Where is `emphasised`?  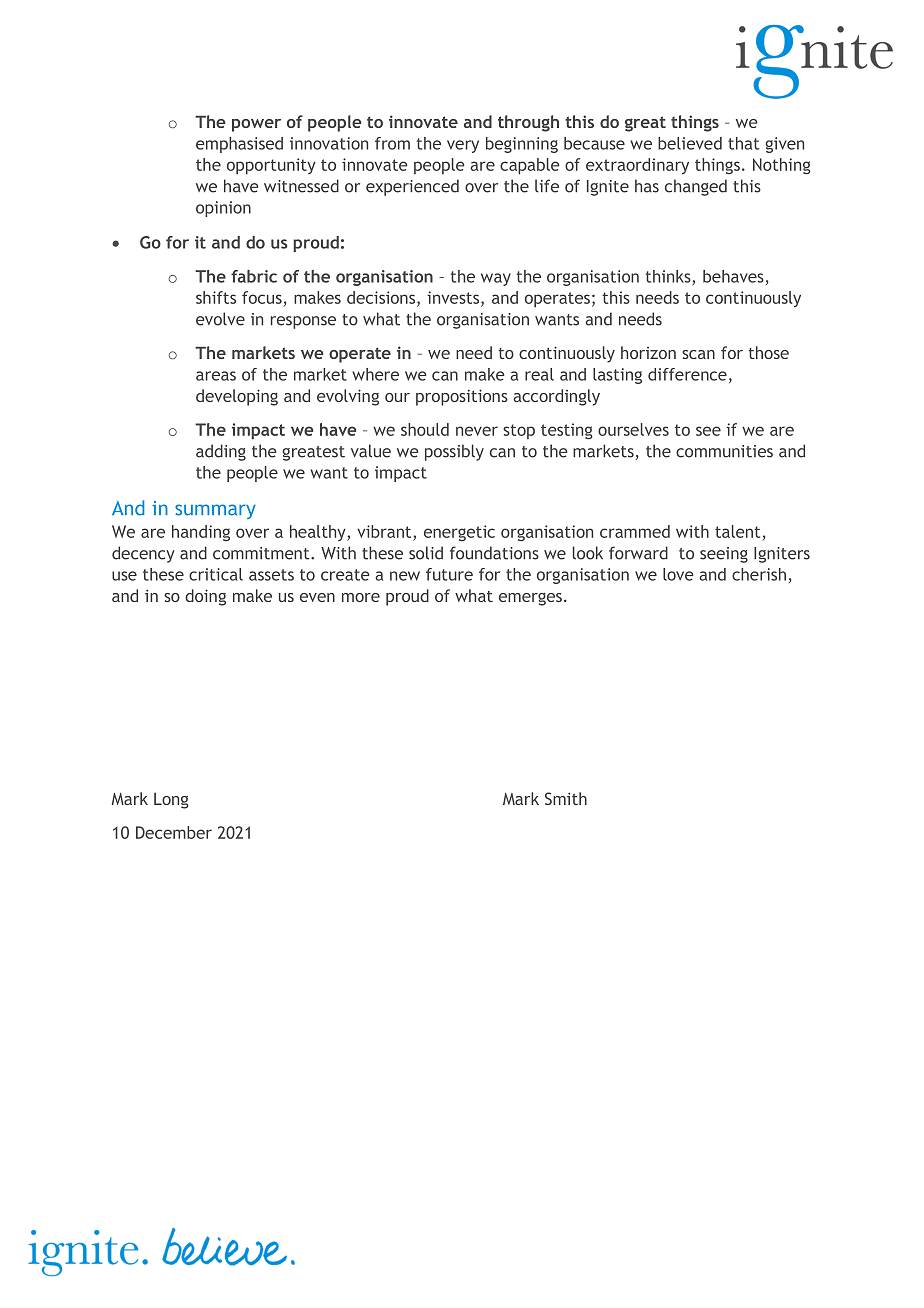
emphasised is located at coordinates (239, 145).
